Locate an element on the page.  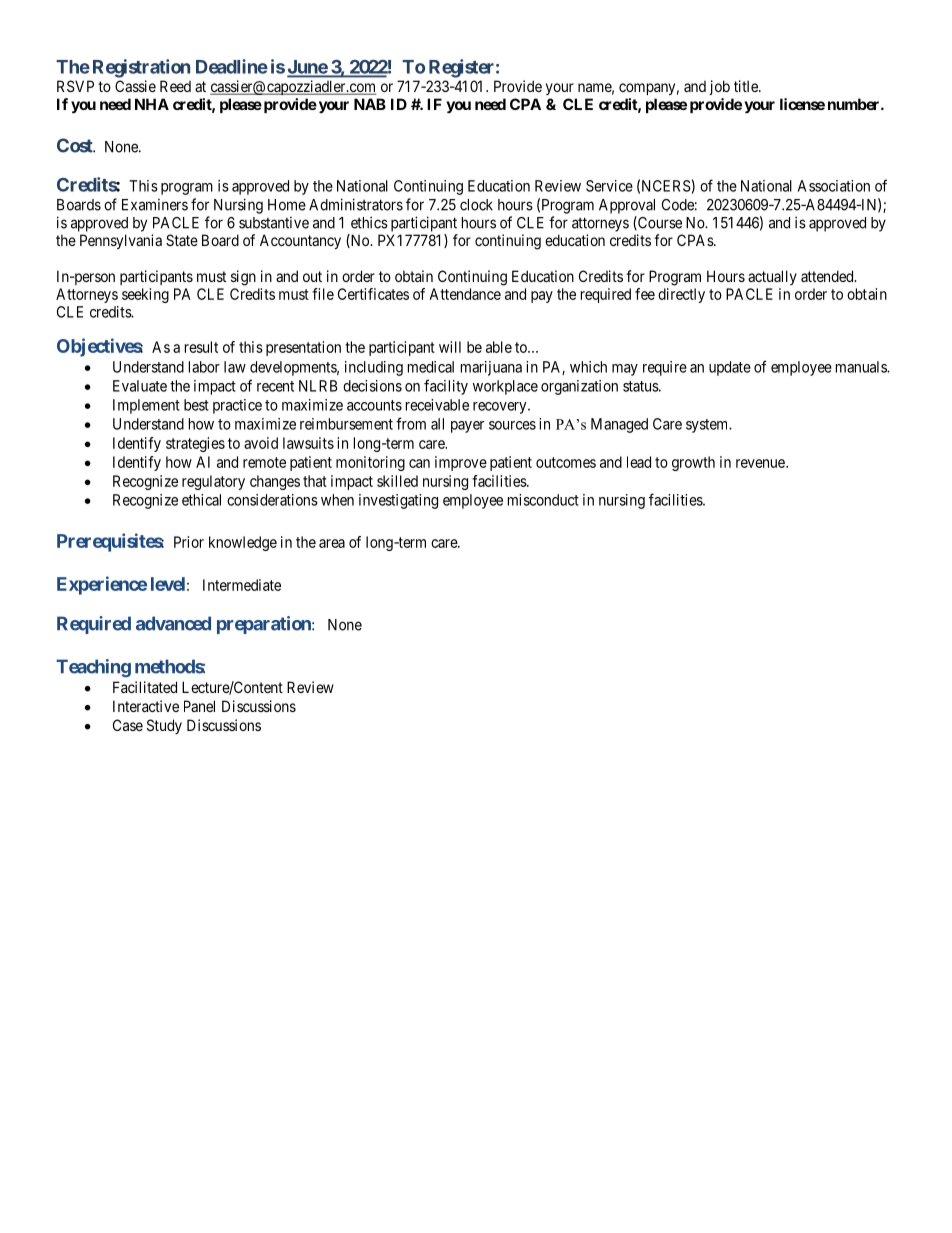
Association is located at coordinates (834, 186).
